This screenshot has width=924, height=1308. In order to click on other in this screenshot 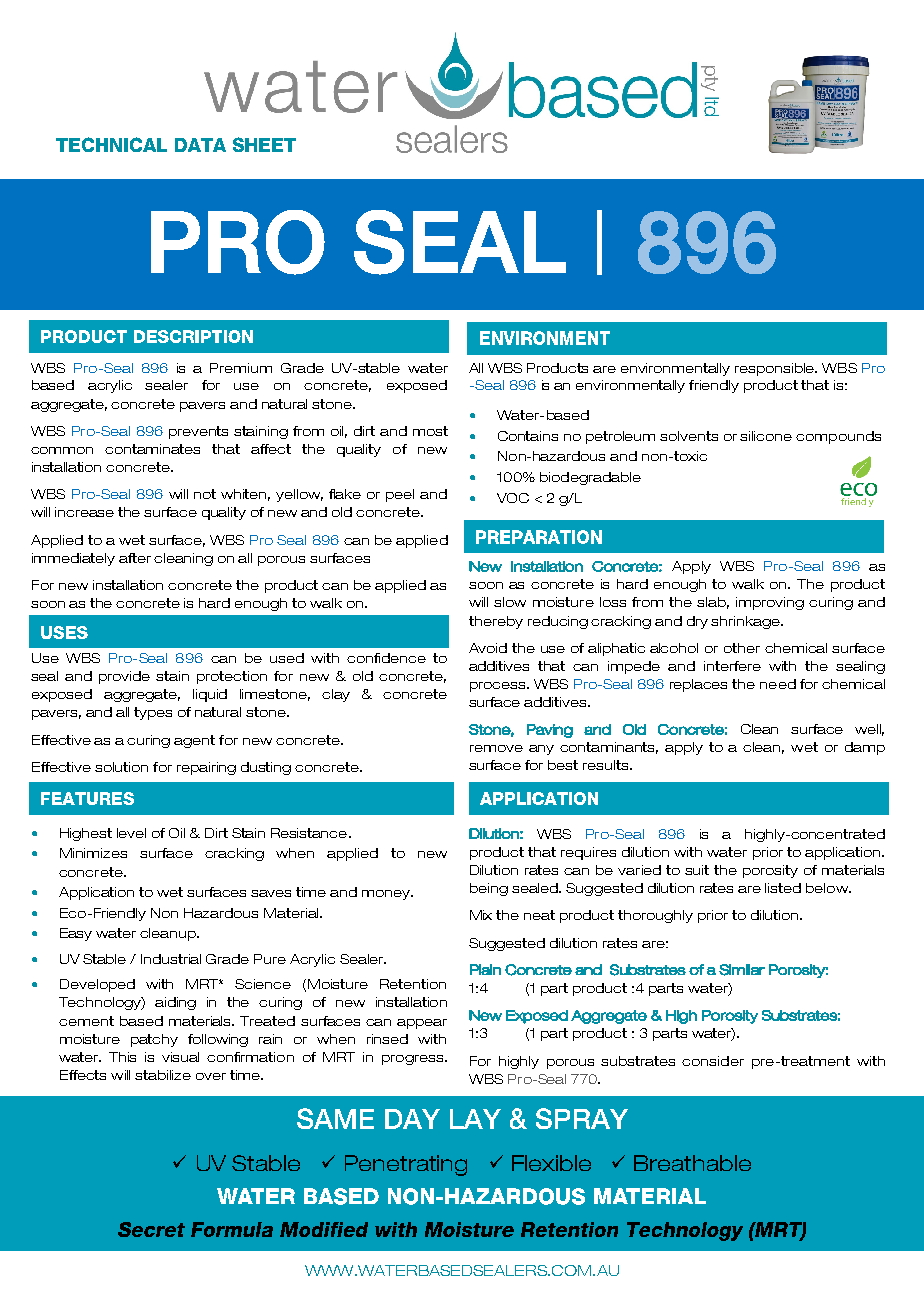, I will do `click(742, 648)`.
